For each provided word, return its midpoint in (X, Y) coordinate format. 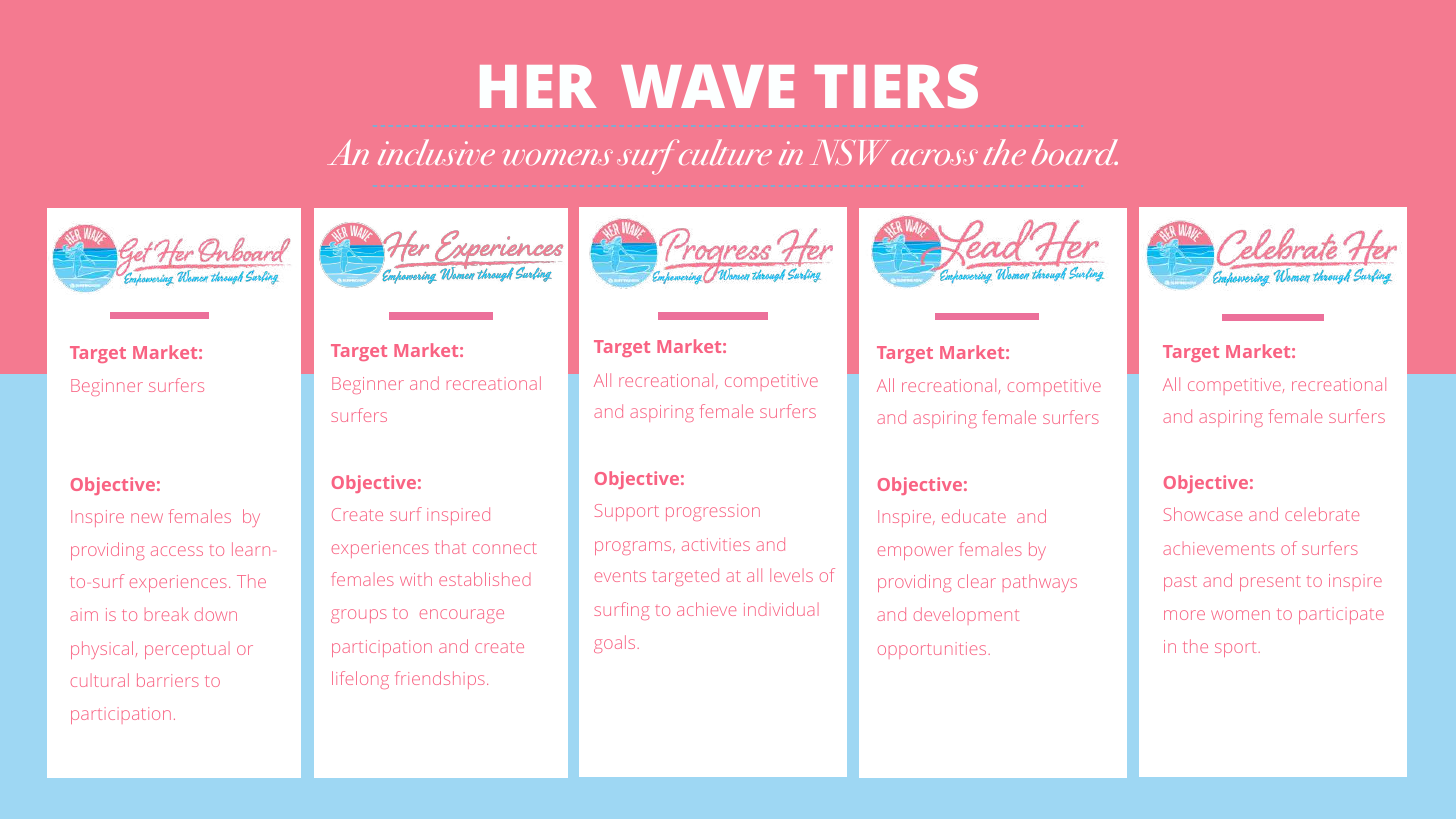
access (177, 551)
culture (724, 152)
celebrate (1322, 514)
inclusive (436, 152)
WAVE (707, 86)
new (147, 518)
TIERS (896, 86)
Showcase (1203, 514)
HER (538, 86)
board (1075, 152)
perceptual (187, 650)
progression (713, 512)
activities (716, 544)
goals (614, 644)
